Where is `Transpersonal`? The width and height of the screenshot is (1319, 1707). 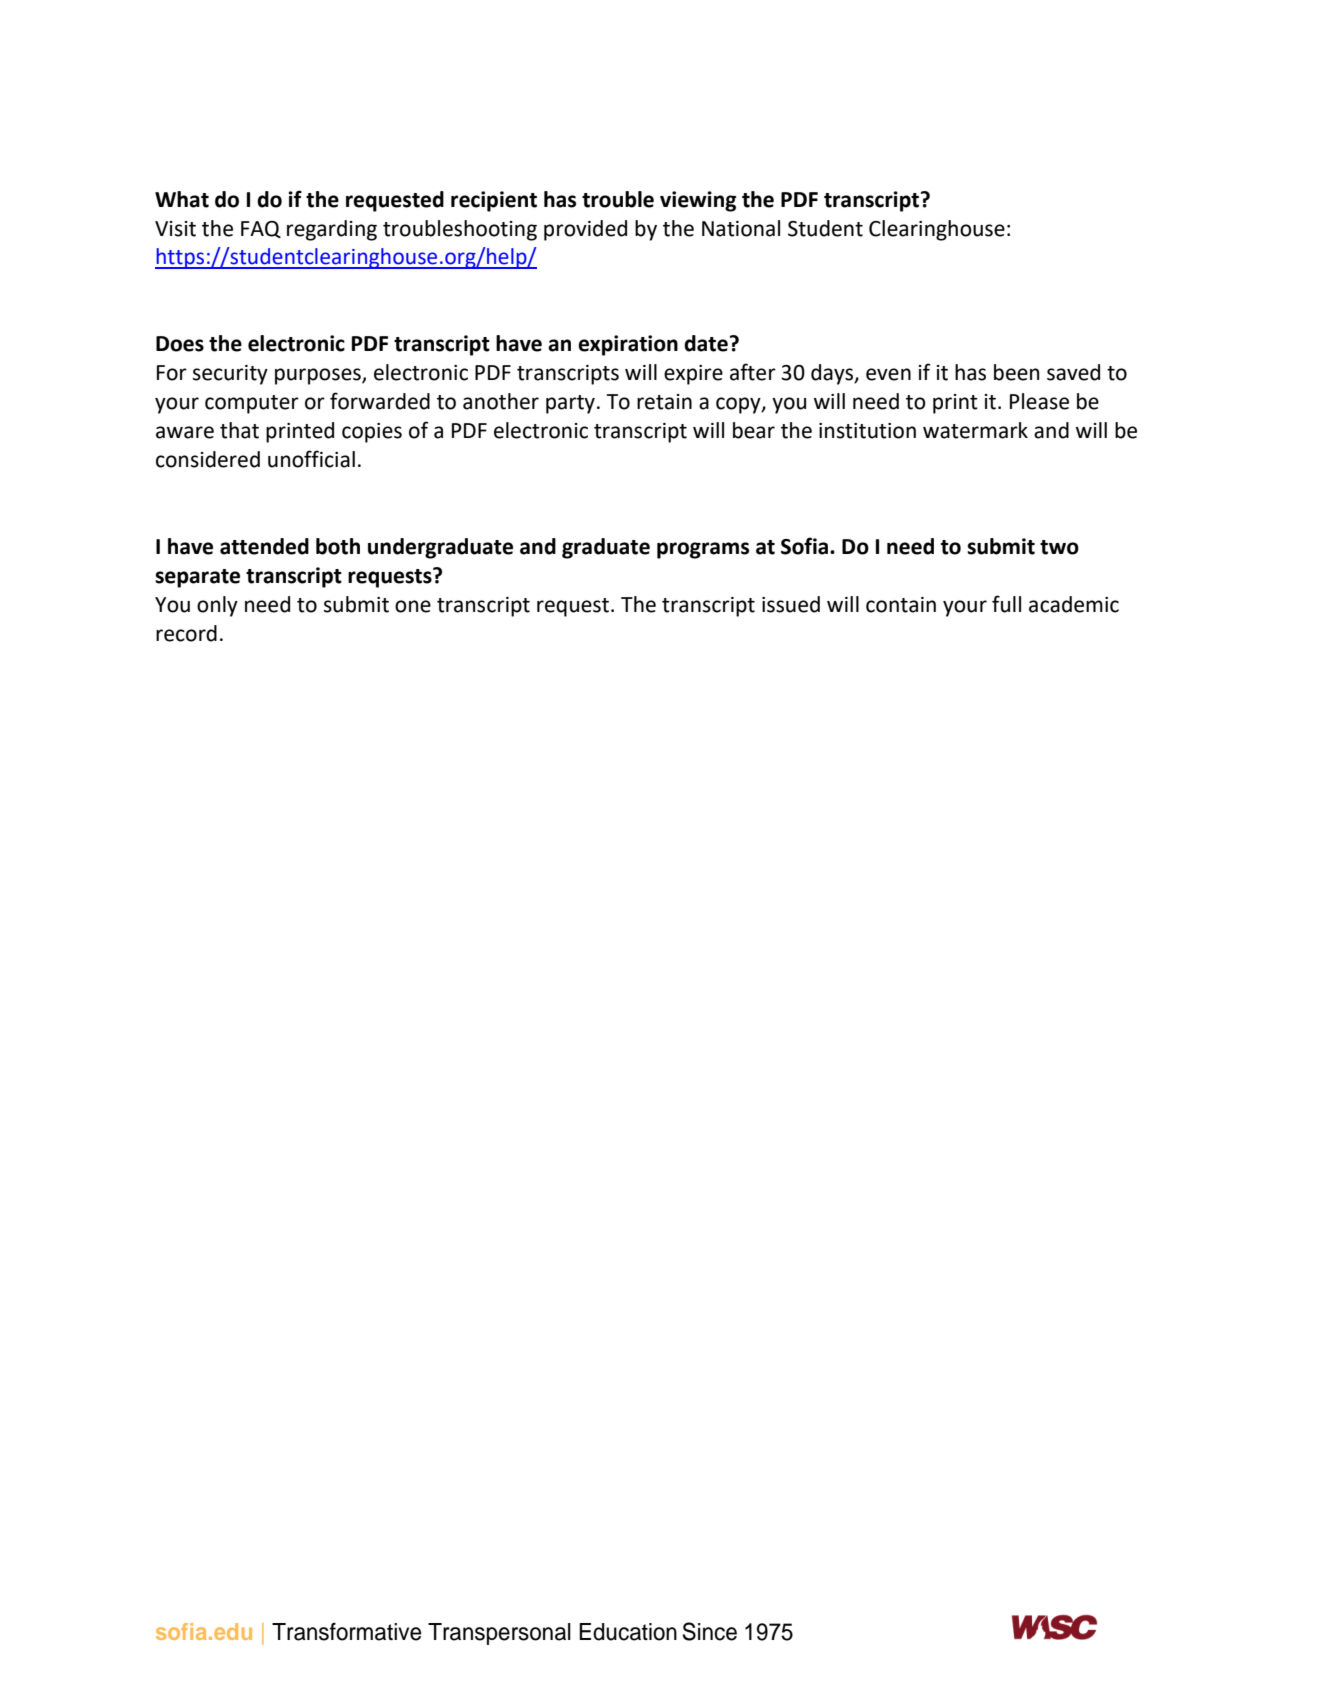 Transpersonal is located at coordinates (499, 1634).
